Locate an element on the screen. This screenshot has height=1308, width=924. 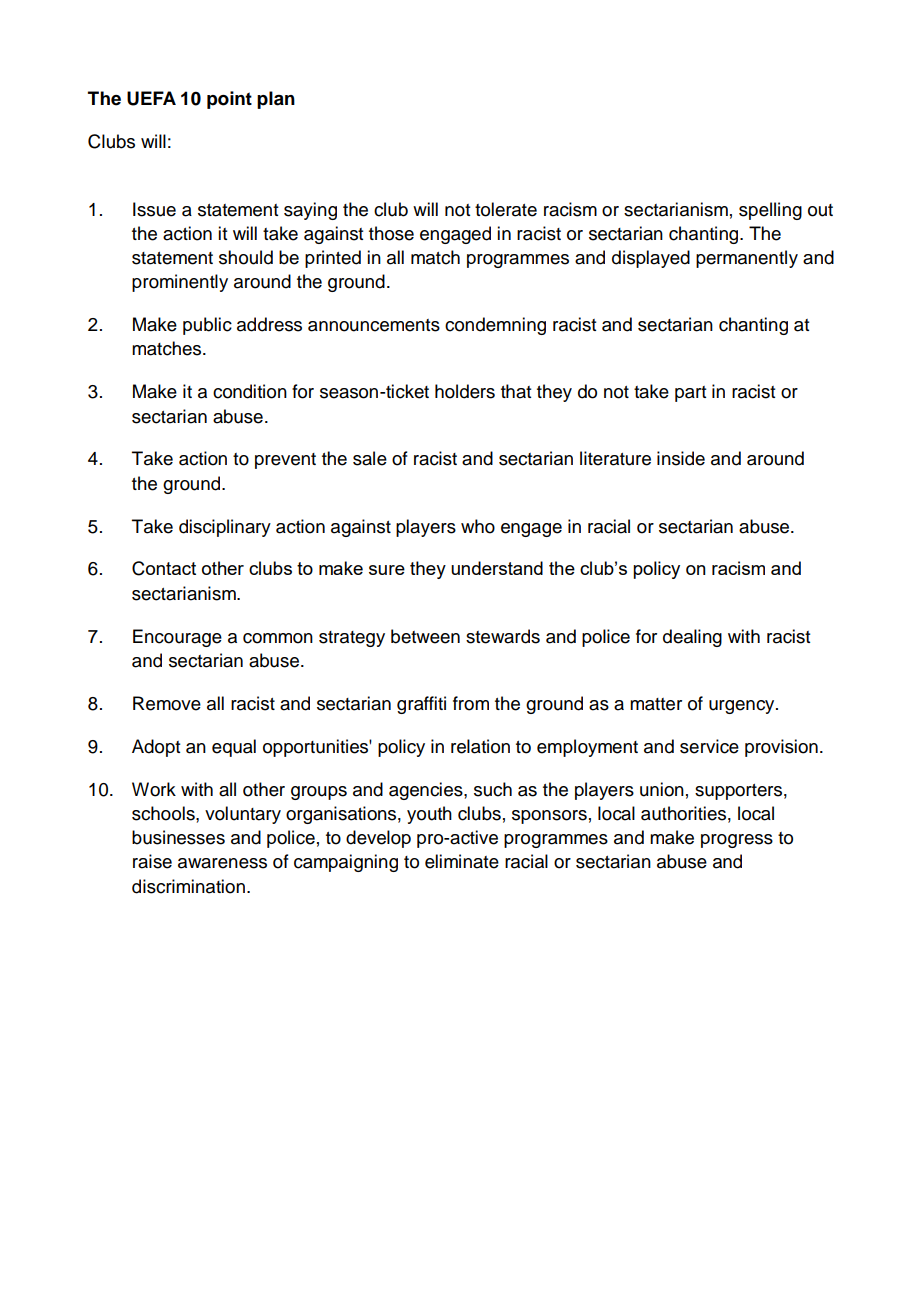
spelling is located at coordinates (770, 211).
